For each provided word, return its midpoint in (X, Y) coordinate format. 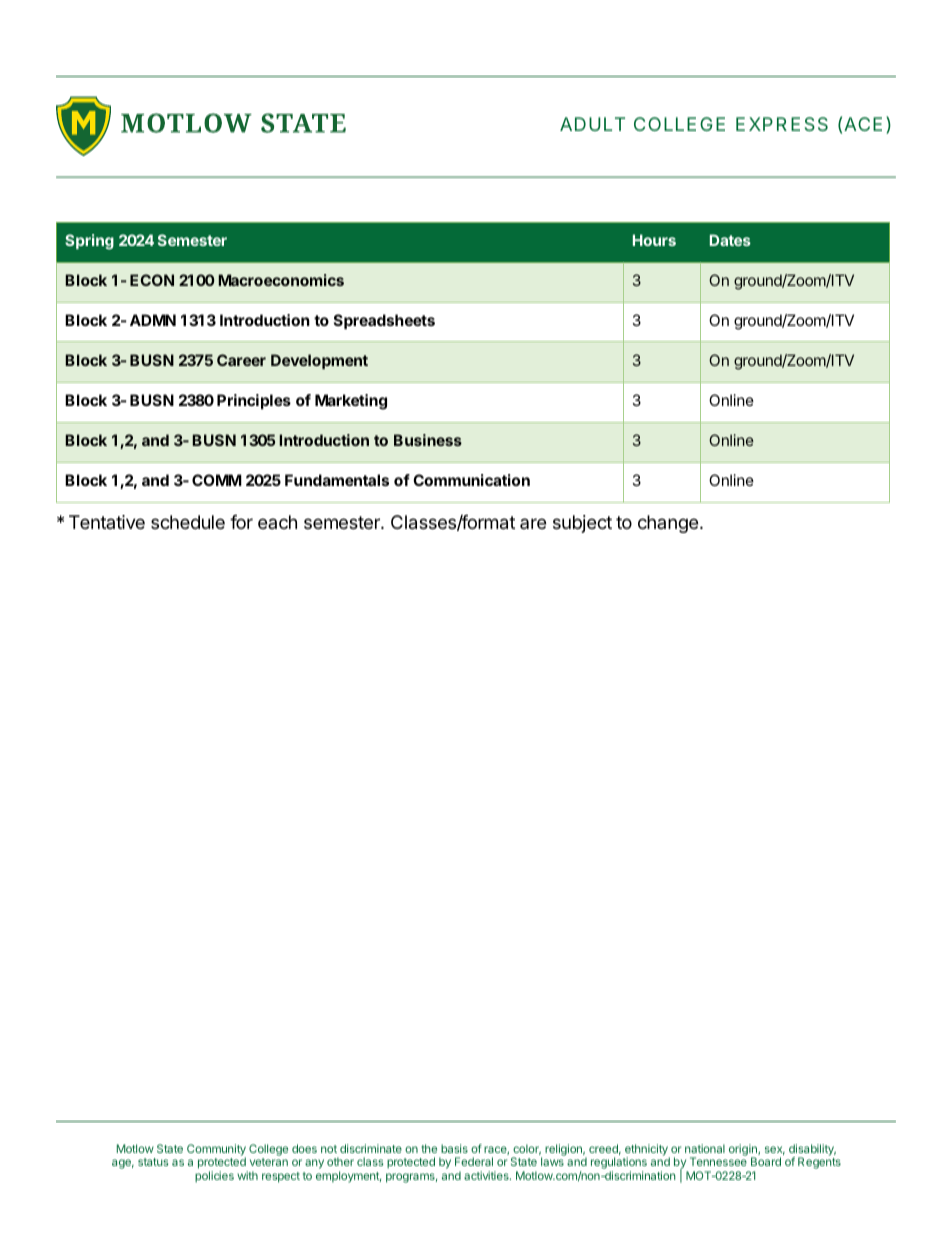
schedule (188, 522)
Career (241, 360)
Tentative (107, 522)
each (277, 522)
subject (582, 524)
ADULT (592, 124)
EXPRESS (782, 124)
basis (454, 1148)
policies (214, 1177)
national (705, 1148)
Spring (89, 242)
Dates (730, 240)
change (668, 524)
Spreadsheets (384, 321)
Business (428, 440)
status (153, 1162)
